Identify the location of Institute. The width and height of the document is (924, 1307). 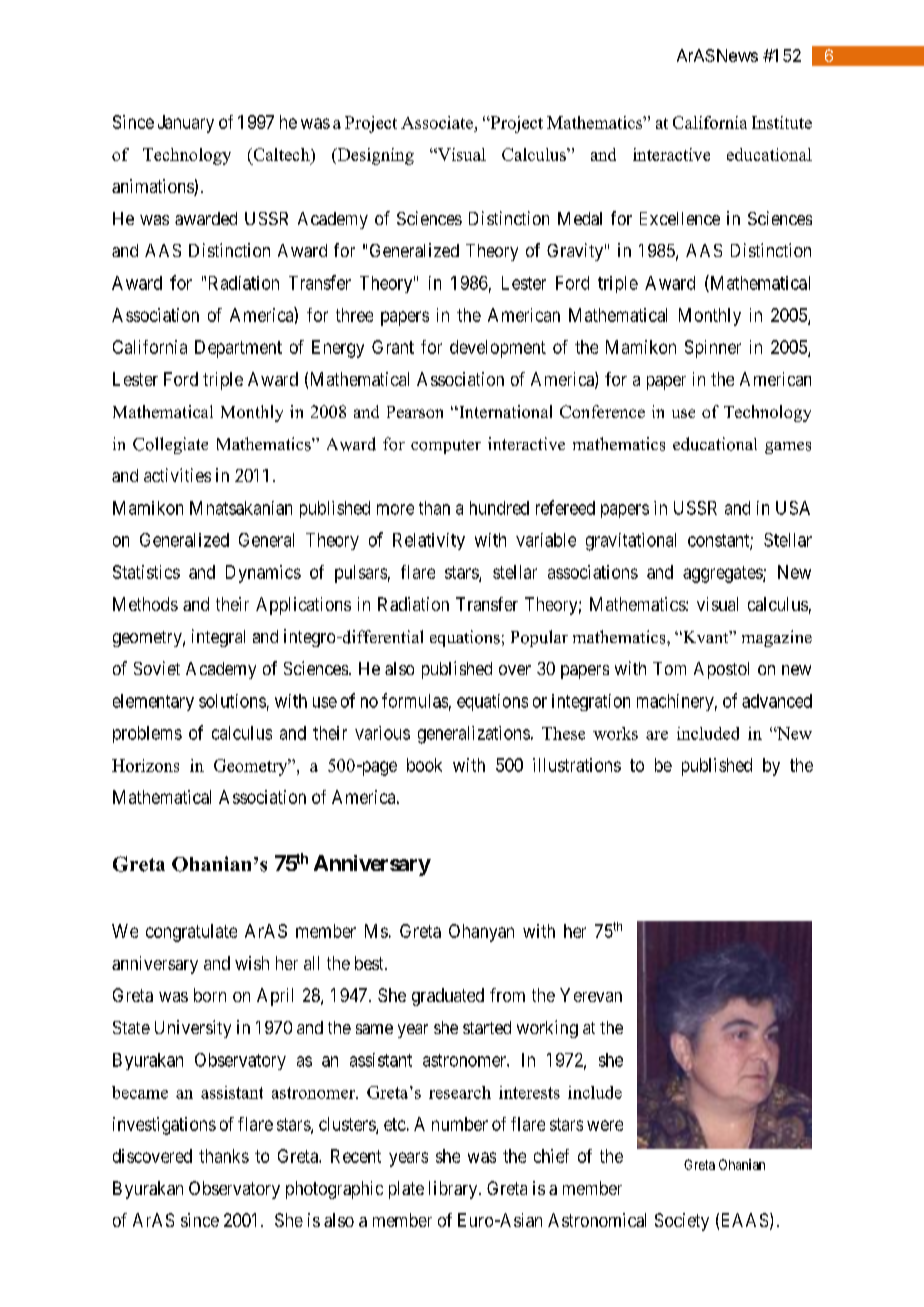
(782, 122).
